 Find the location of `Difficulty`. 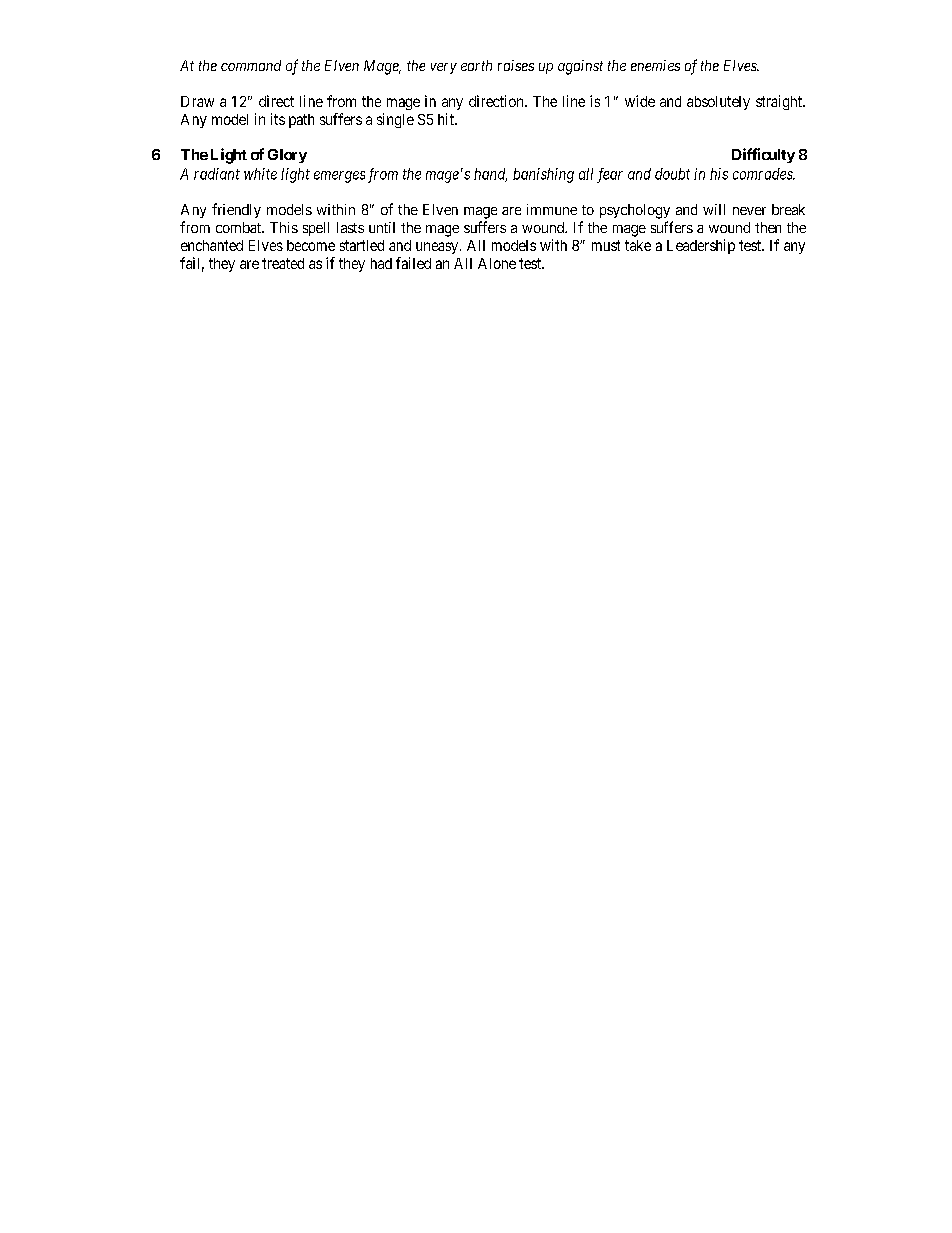

Difficulty is located at coordinates (763, 155).
